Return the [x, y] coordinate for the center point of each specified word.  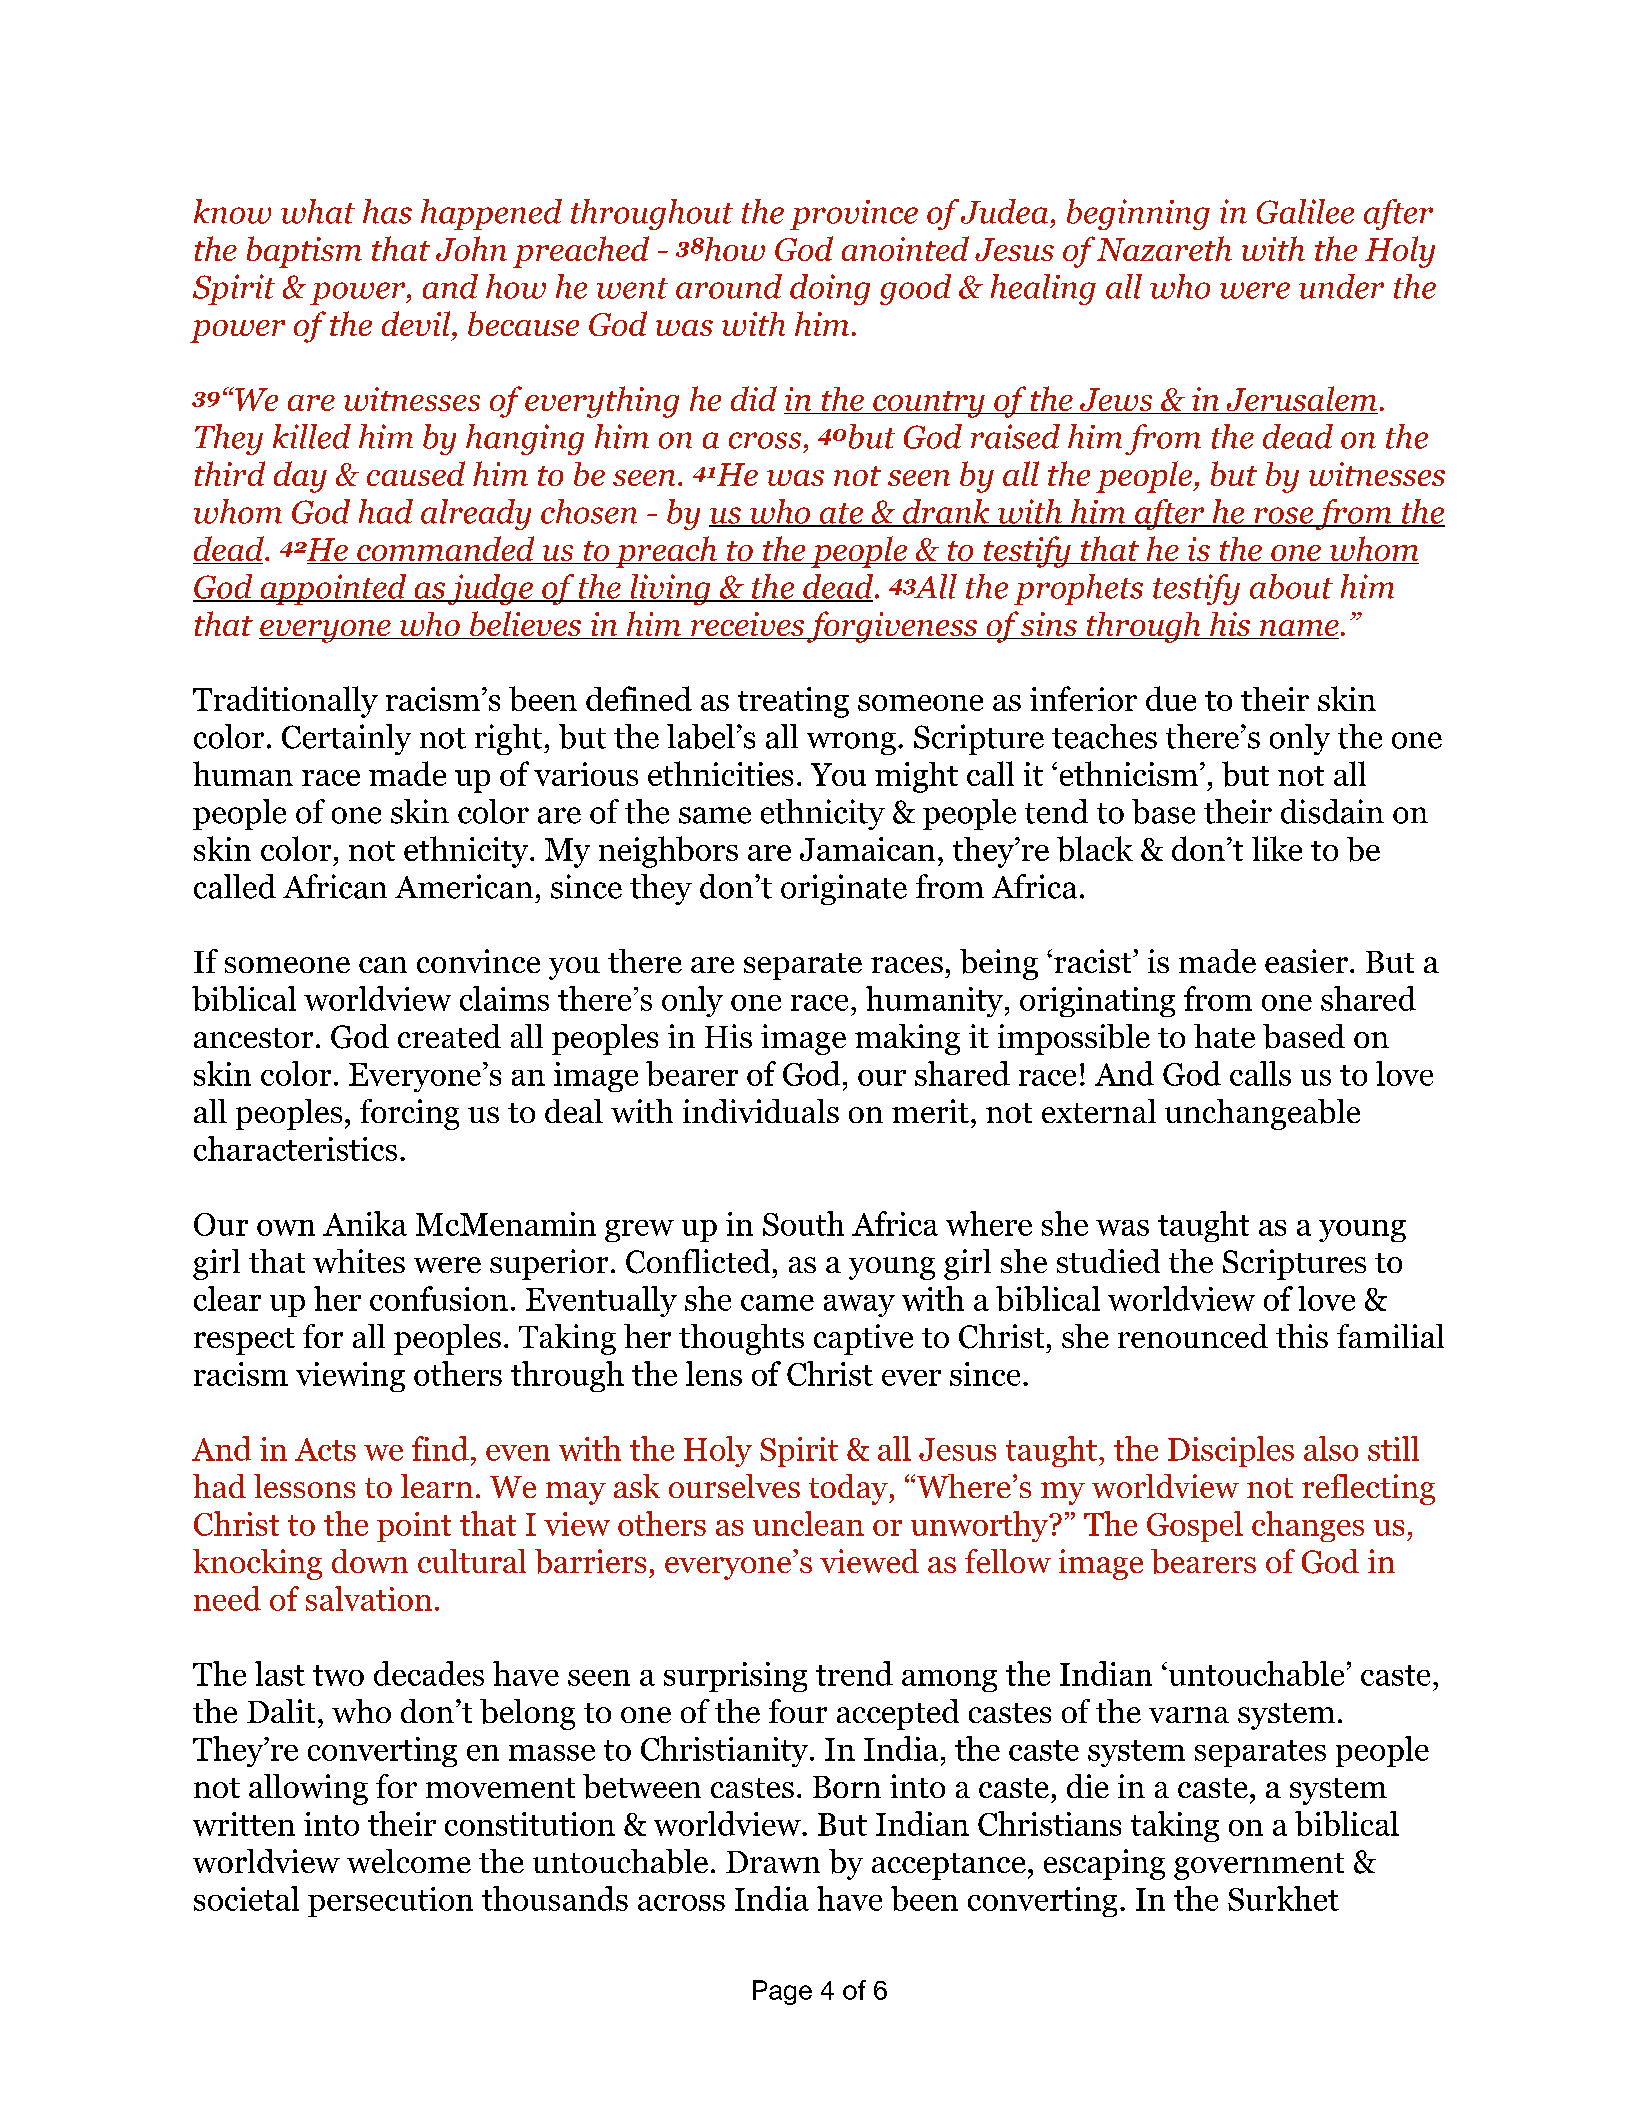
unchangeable [1262, 1114]
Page [782, 1992]
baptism [304, 252]
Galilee [1305, 211]
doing [830, 289]
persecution [390, 1902]
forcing [409, 1114]
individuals [761, 1111]
